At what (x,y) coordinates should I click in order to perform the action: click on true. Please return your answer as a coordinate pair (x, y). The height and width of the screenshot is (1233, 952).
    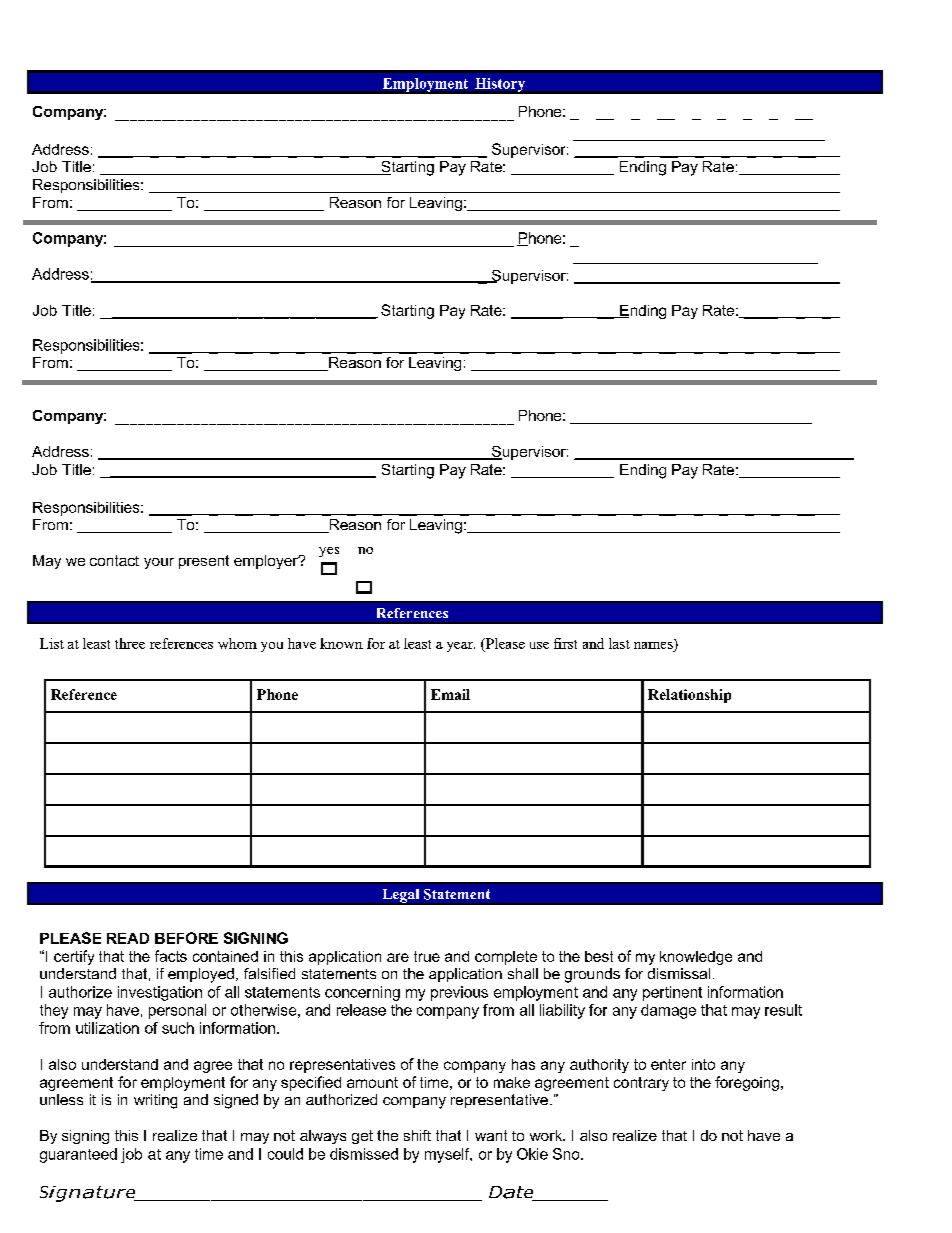
    Looking at the image, I should click on (427, 956).
